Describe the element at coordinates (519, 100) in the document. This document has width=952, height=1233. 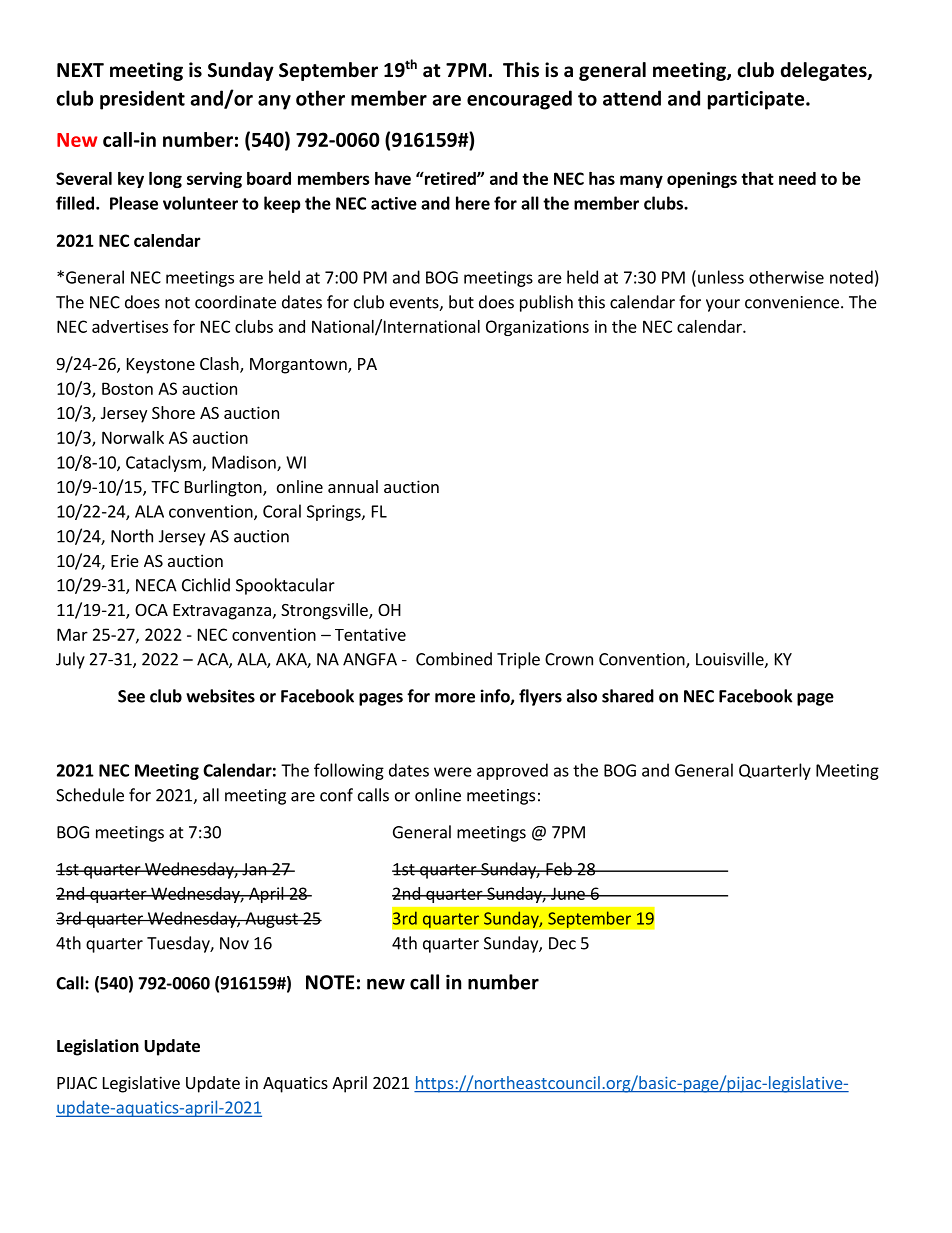
I see `encouraged` at that location.
